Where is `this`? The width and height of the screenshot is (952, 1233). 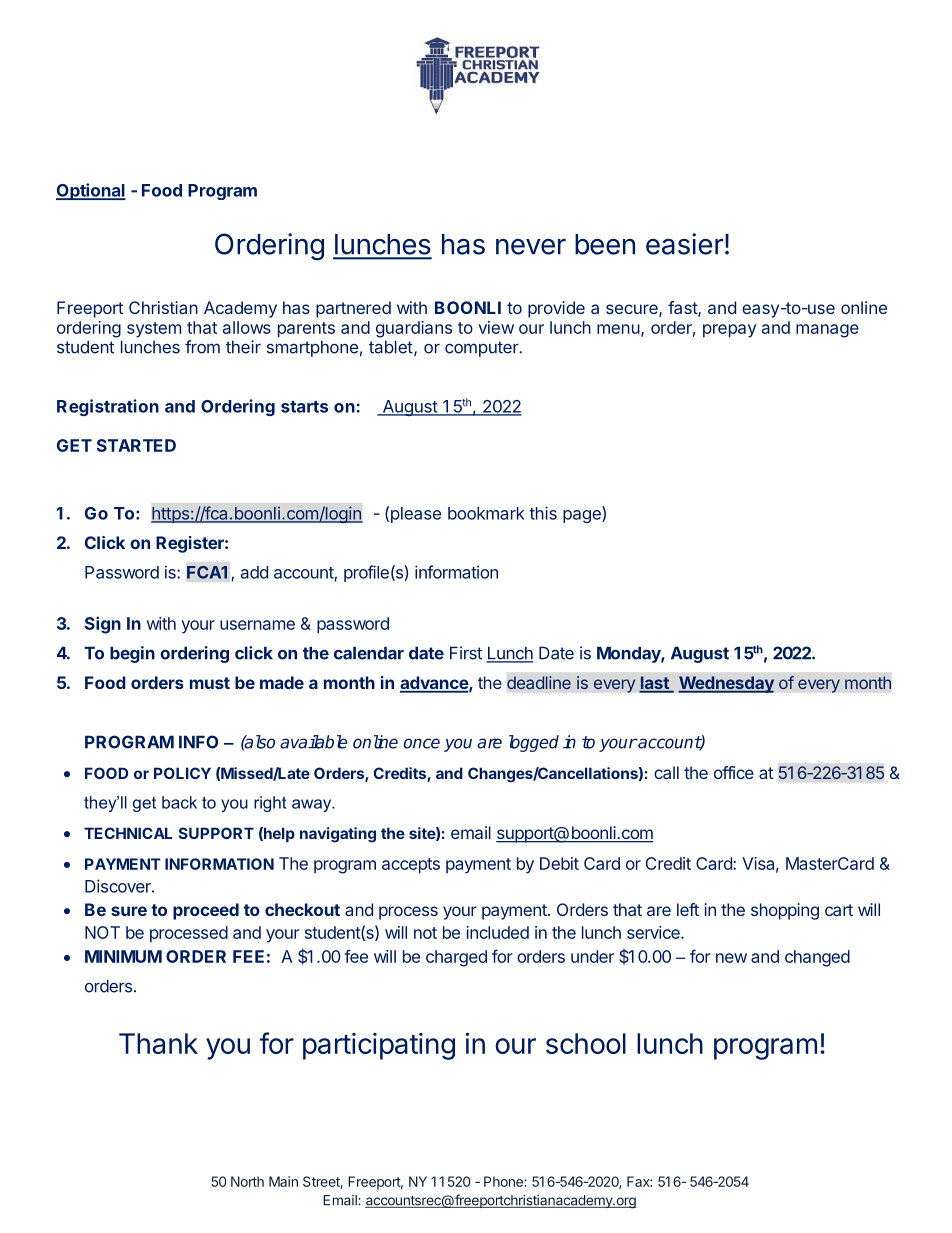 this is located at coordinates (543, 513).
